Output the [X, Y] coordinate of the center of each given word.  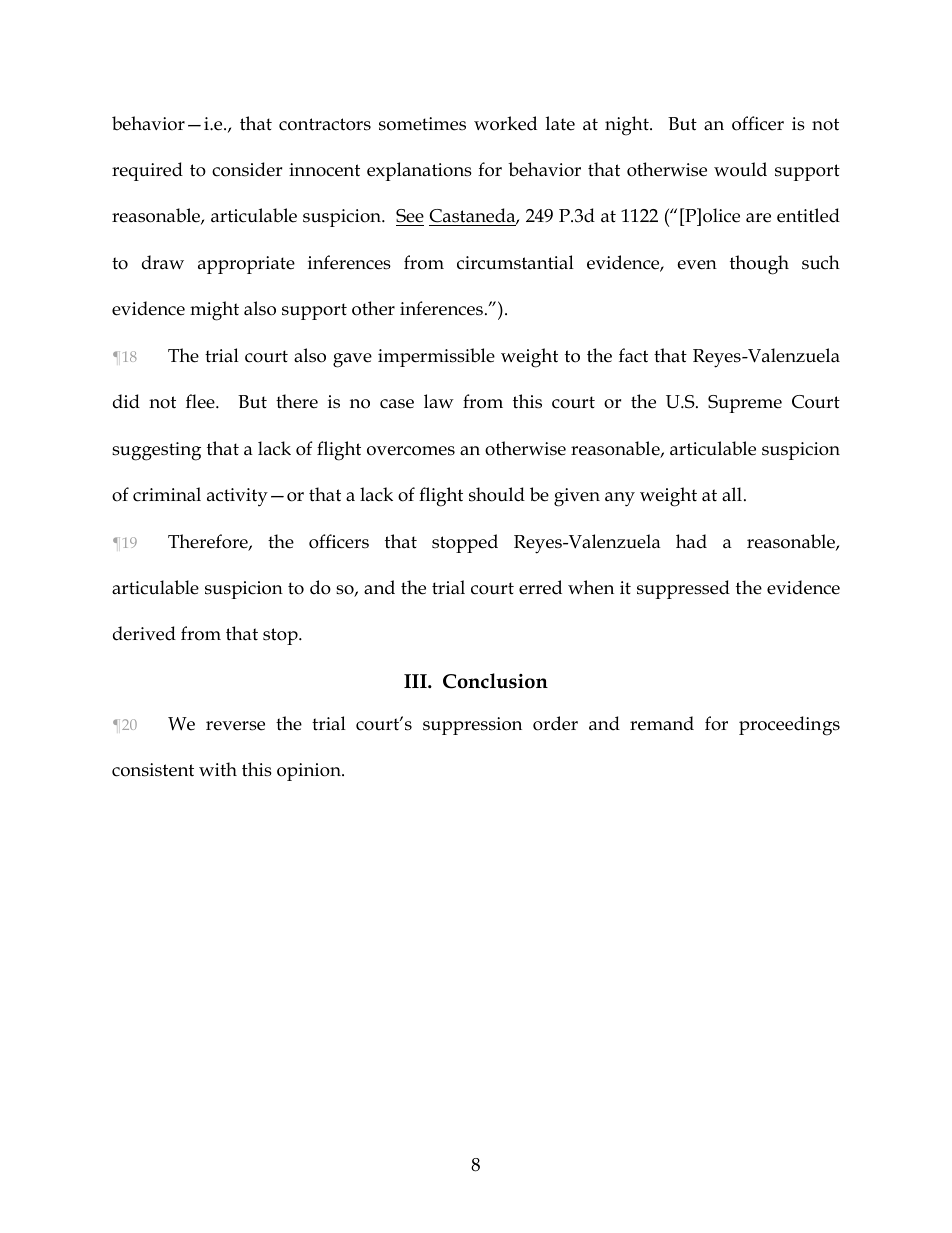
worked [505, 123]
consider [247, 169]
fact [633, 355]
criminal [167, 494]
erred [540, 587]
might [214, 311]
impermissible [436, 357]
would [740, 169]
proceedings [789, 726]
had [691, 541]
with [218, 769]
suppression [472, 726]
